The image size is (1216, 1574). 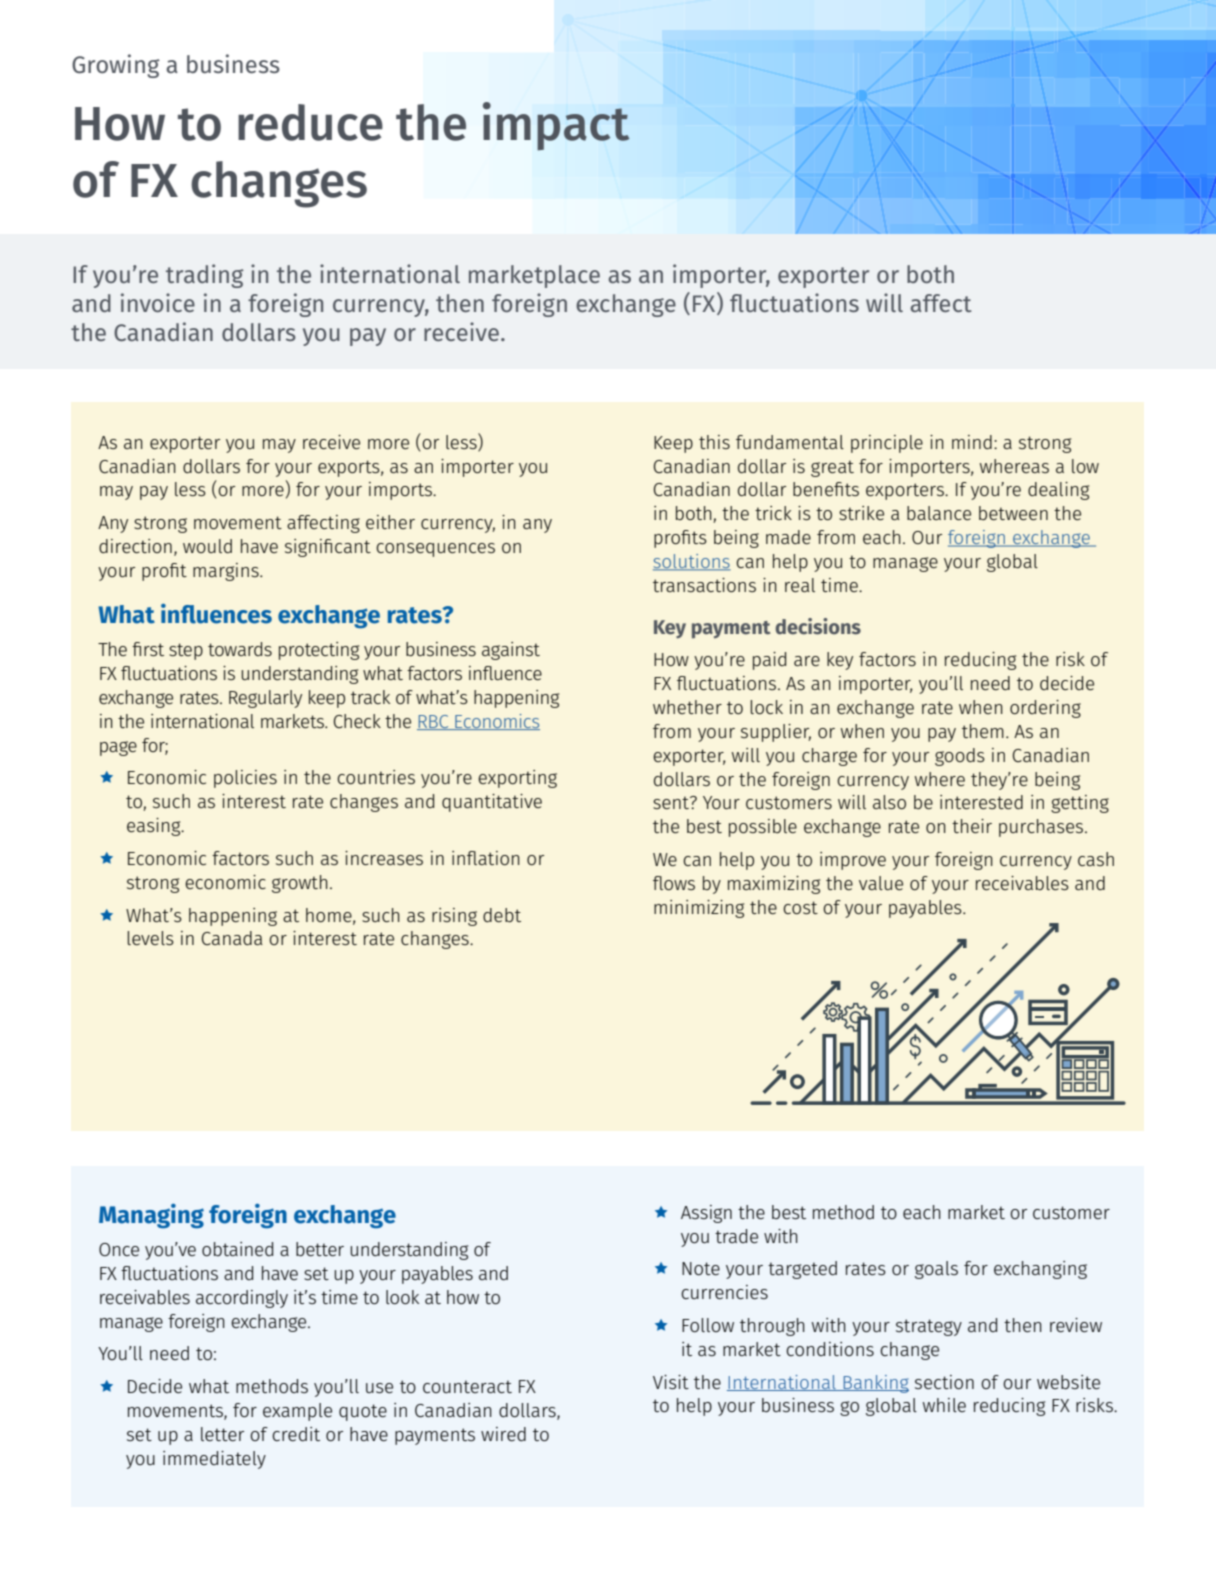 I want to click on reduce, so click(x=310, y=122).
